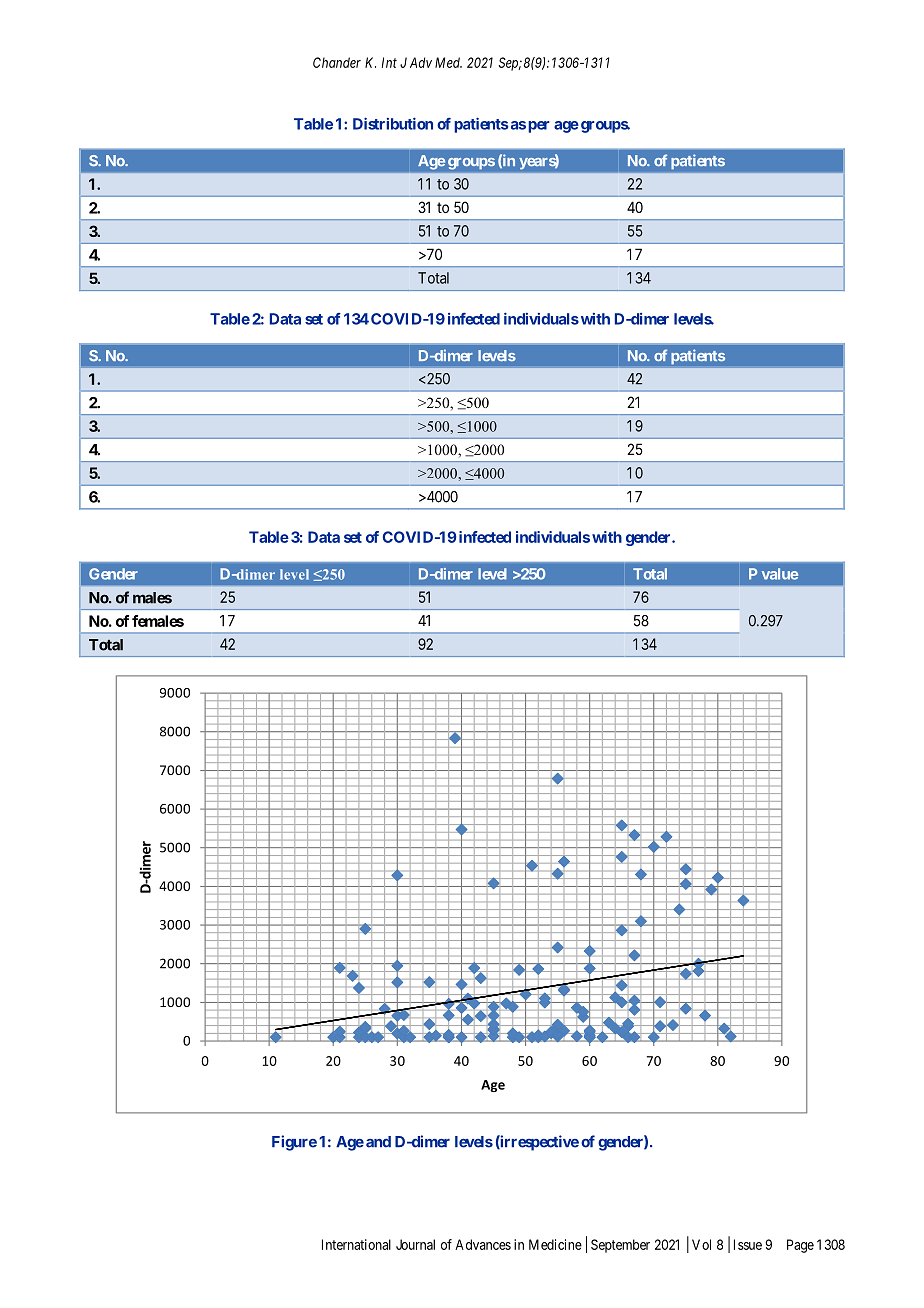  What do you see at coordinates (555, 1244) in the screenshot?
I see `Medicine` at bounding box center [555, 1244].
